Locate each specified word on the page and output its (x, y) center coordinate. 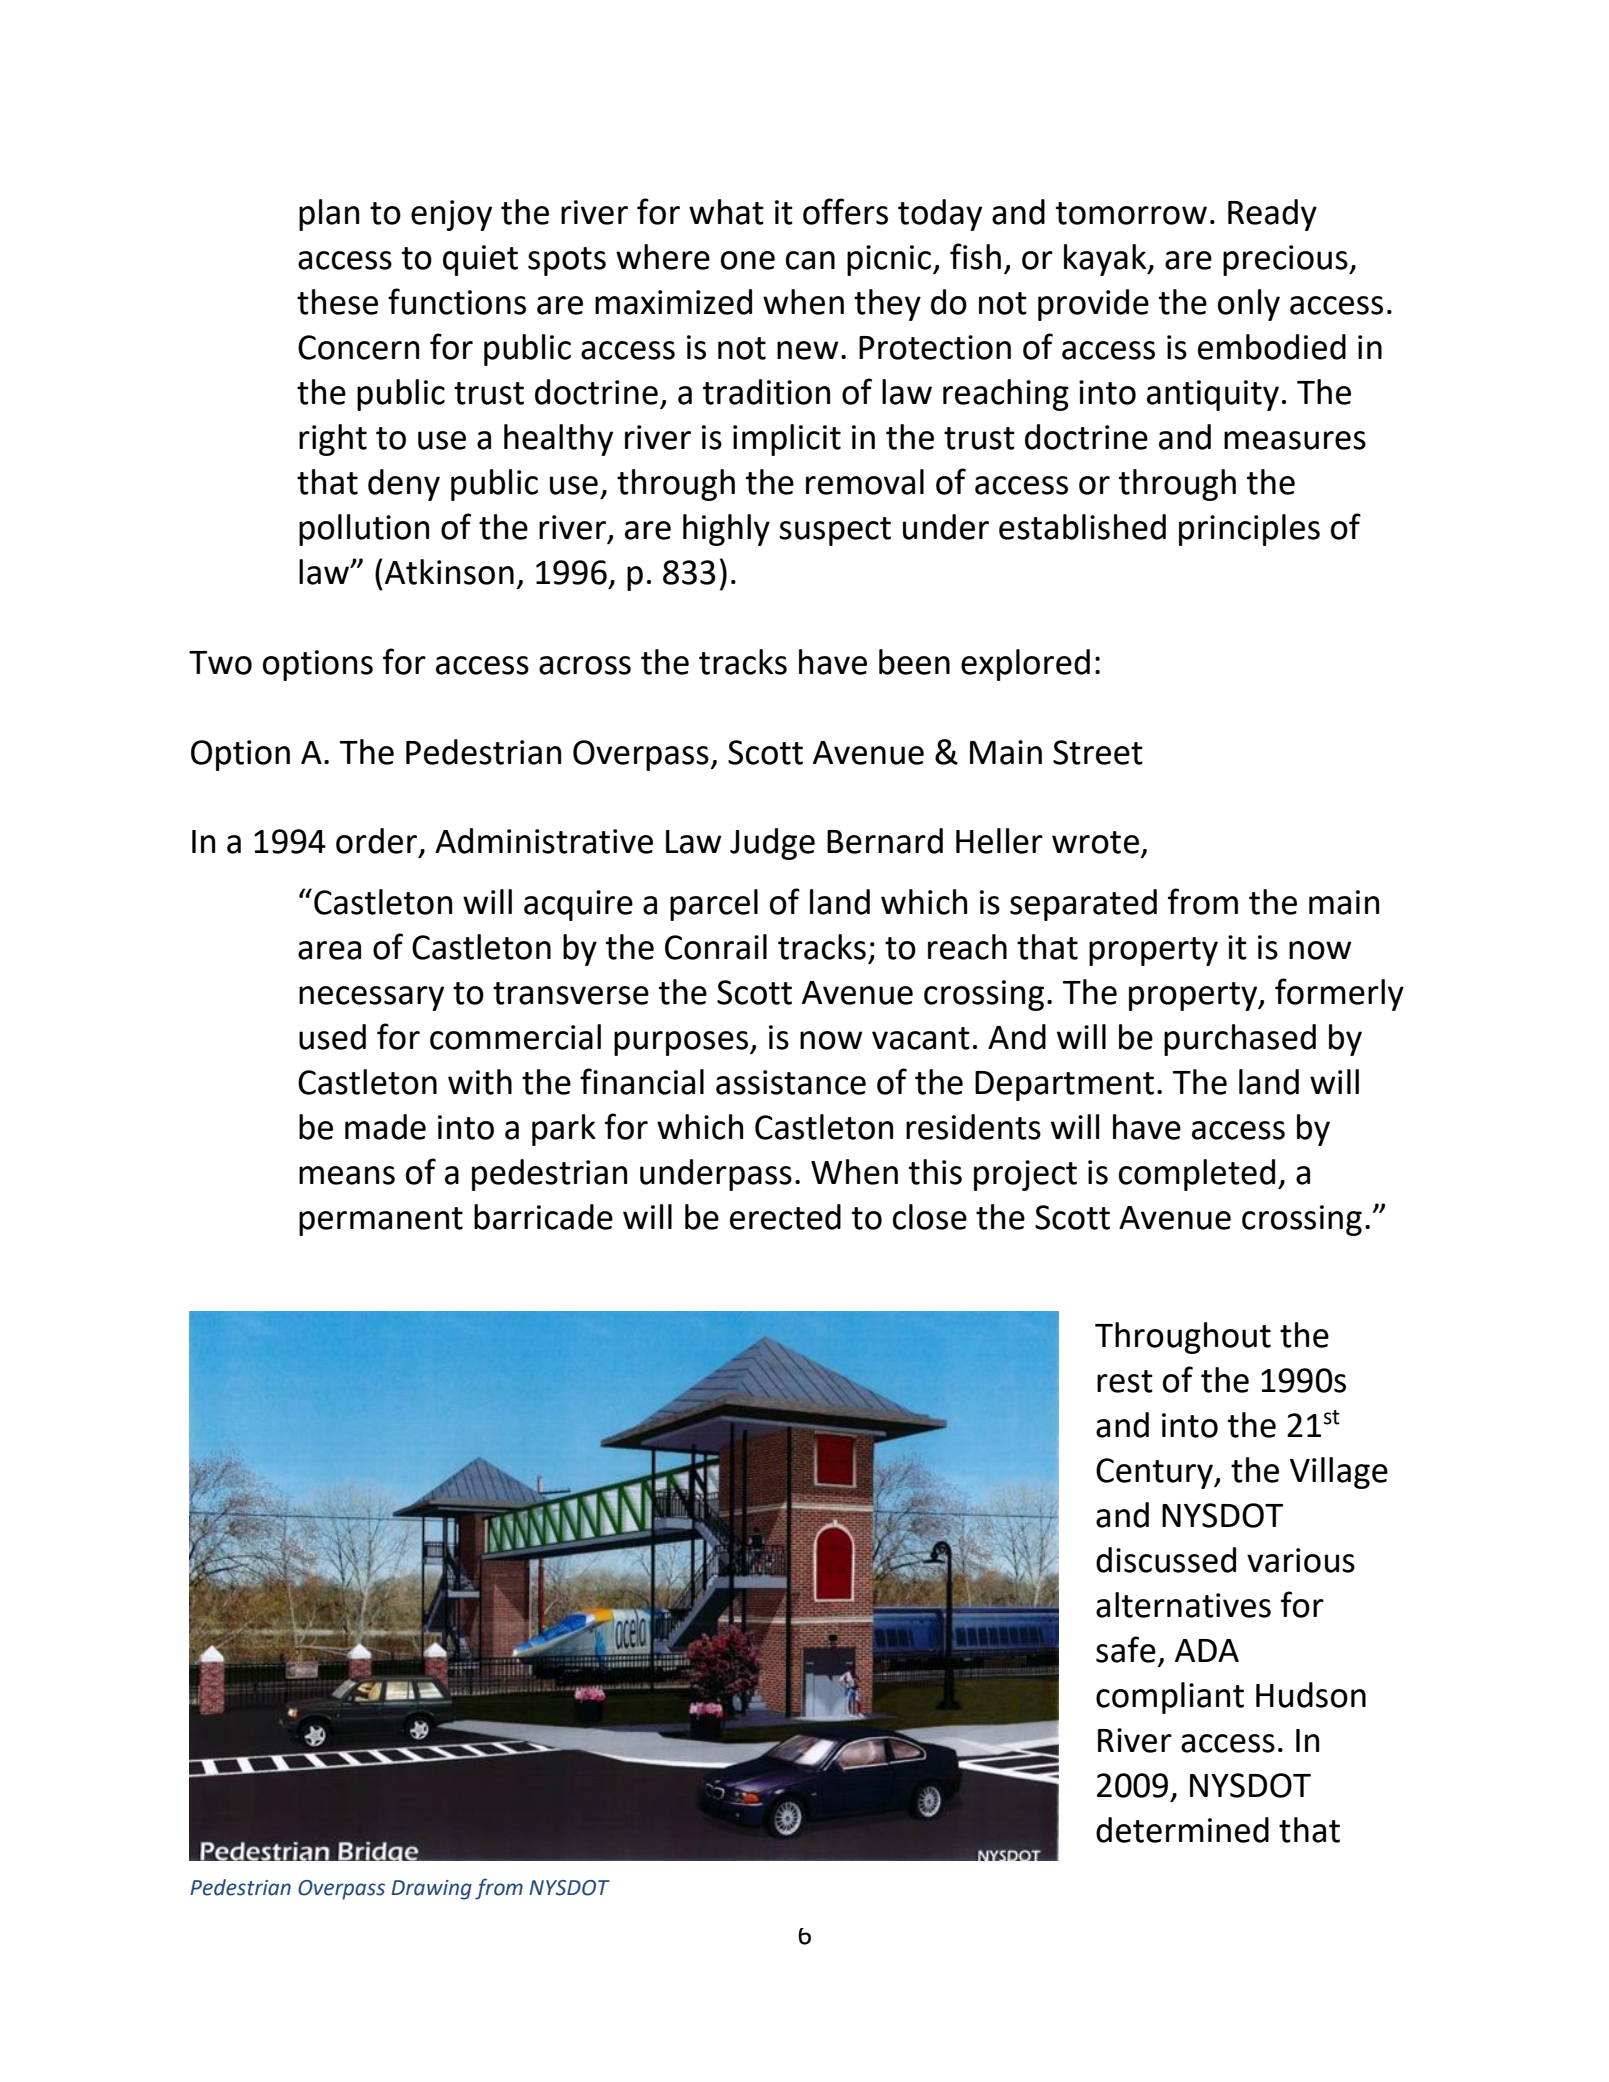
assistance (791, 1082)
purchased (1240, 1040)
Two (220, 663)
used (332, 1037)
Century (1155, 1473)
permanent (381, 1221)
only (1249, 305)
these (337, 302)
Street (1098, 752)
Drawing (431, 1890)
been (914, 662)
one (748, 260)
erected (785, 1217)
